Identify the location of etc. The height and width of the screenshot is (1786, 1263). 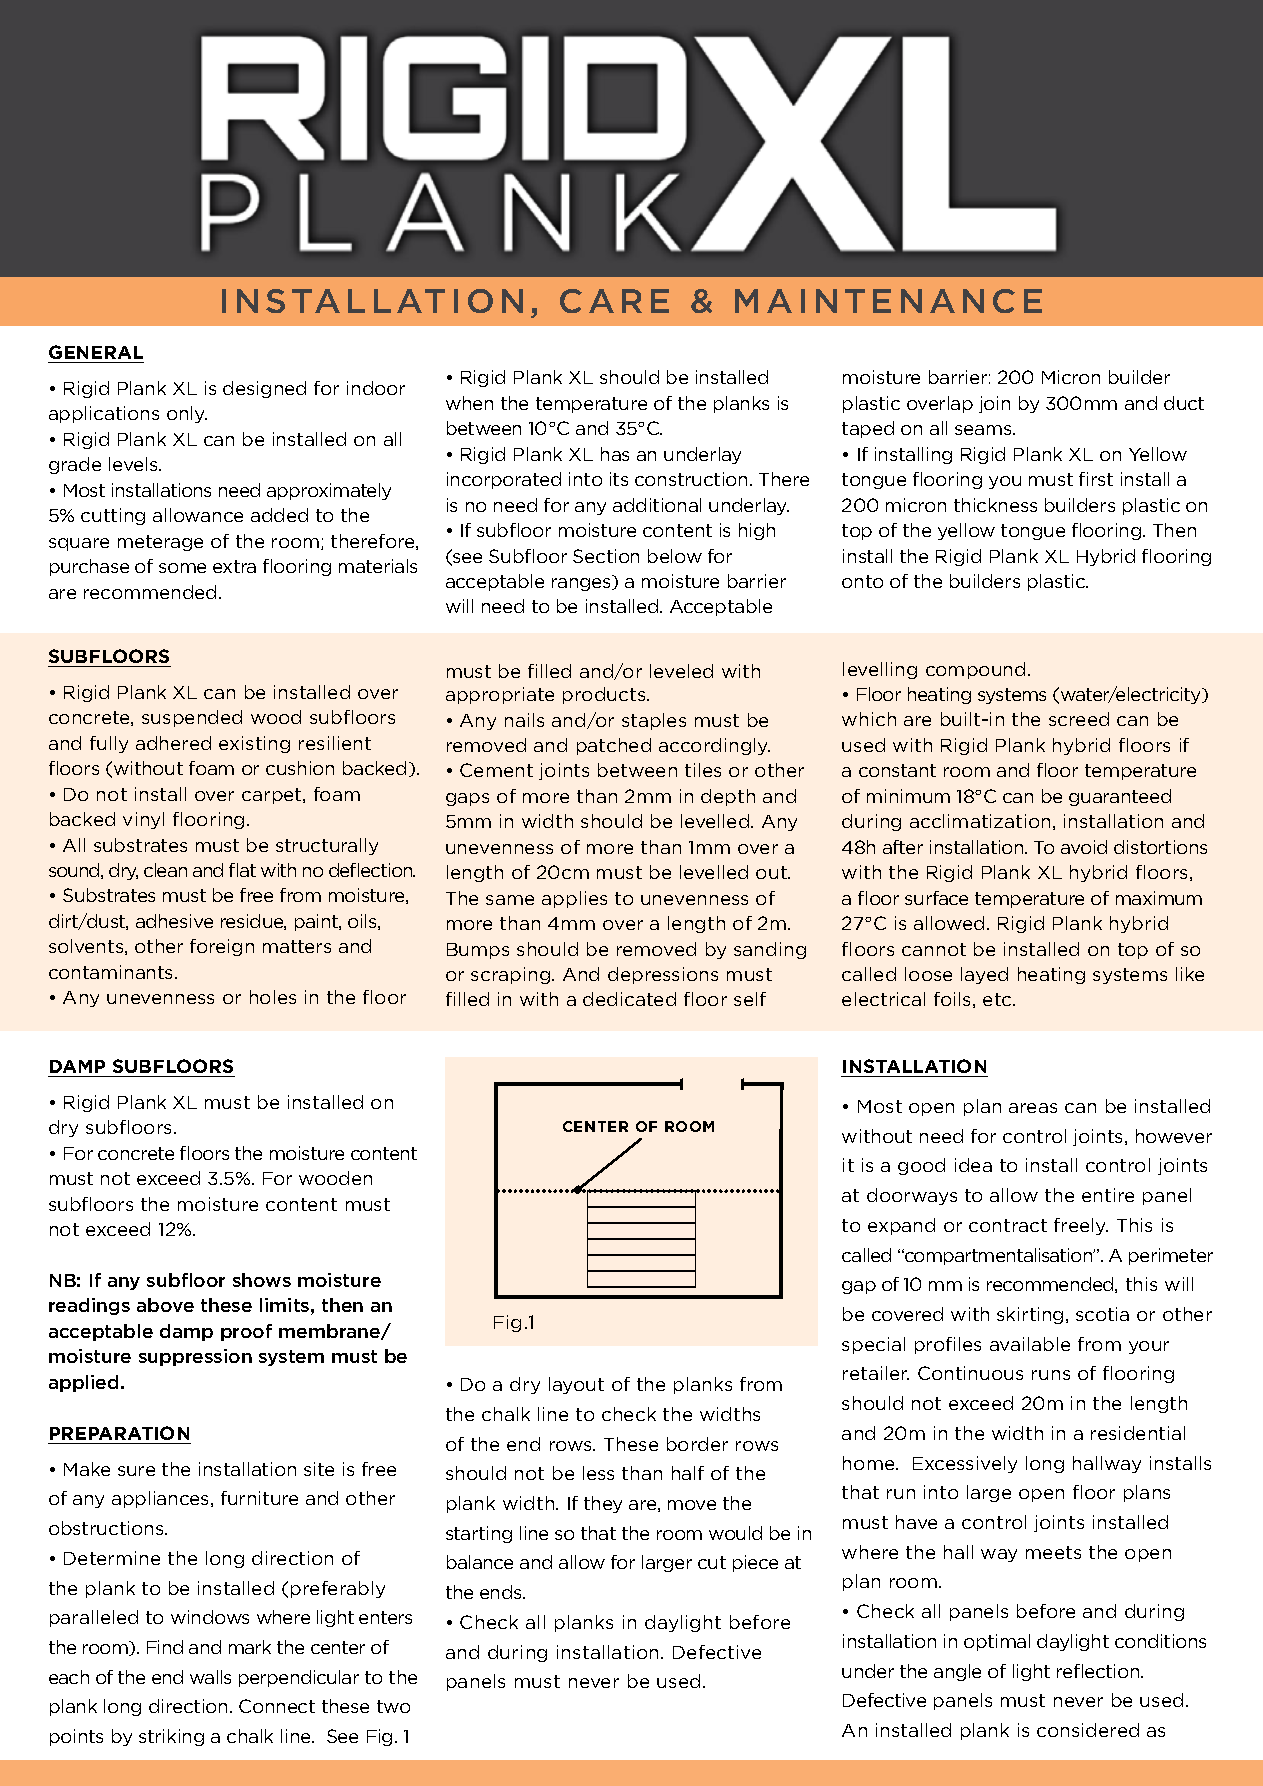
(998, 999).
